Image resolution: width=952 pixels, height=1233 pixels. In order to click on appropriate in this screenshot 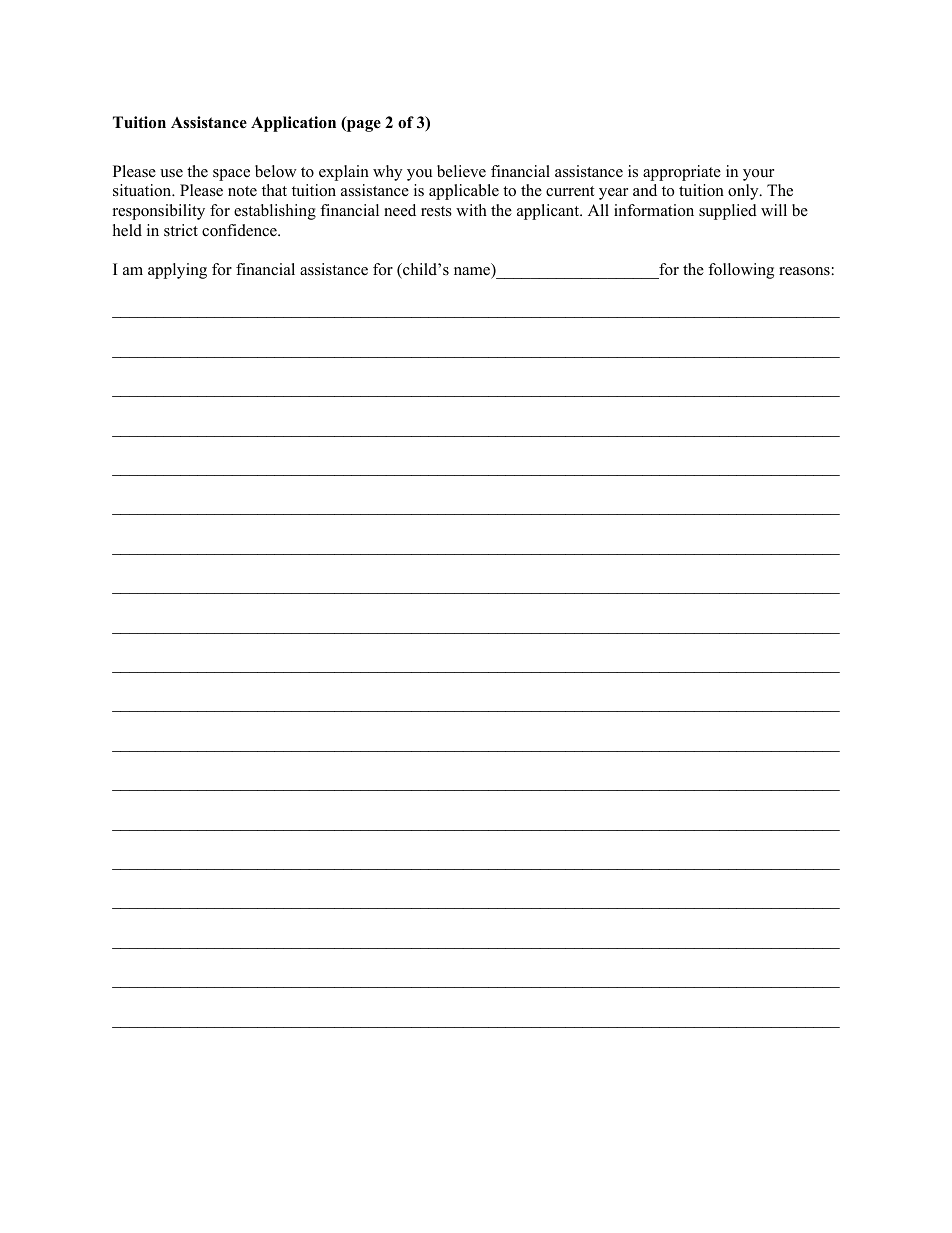, I will do `click(682, 173)`.
